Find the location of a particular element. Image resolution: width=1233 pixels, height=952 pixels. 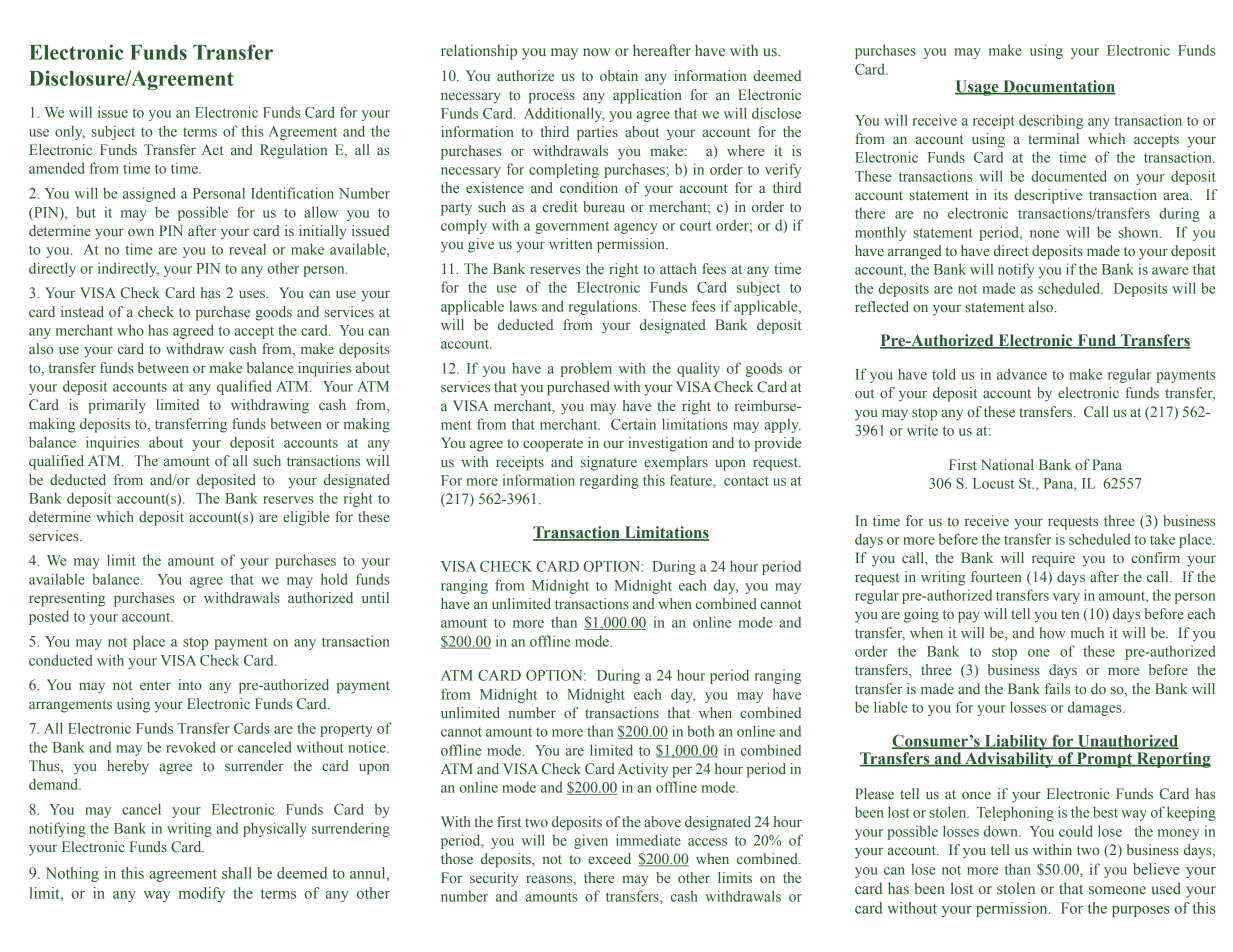

obtain is located at coordinates (619, 75).
